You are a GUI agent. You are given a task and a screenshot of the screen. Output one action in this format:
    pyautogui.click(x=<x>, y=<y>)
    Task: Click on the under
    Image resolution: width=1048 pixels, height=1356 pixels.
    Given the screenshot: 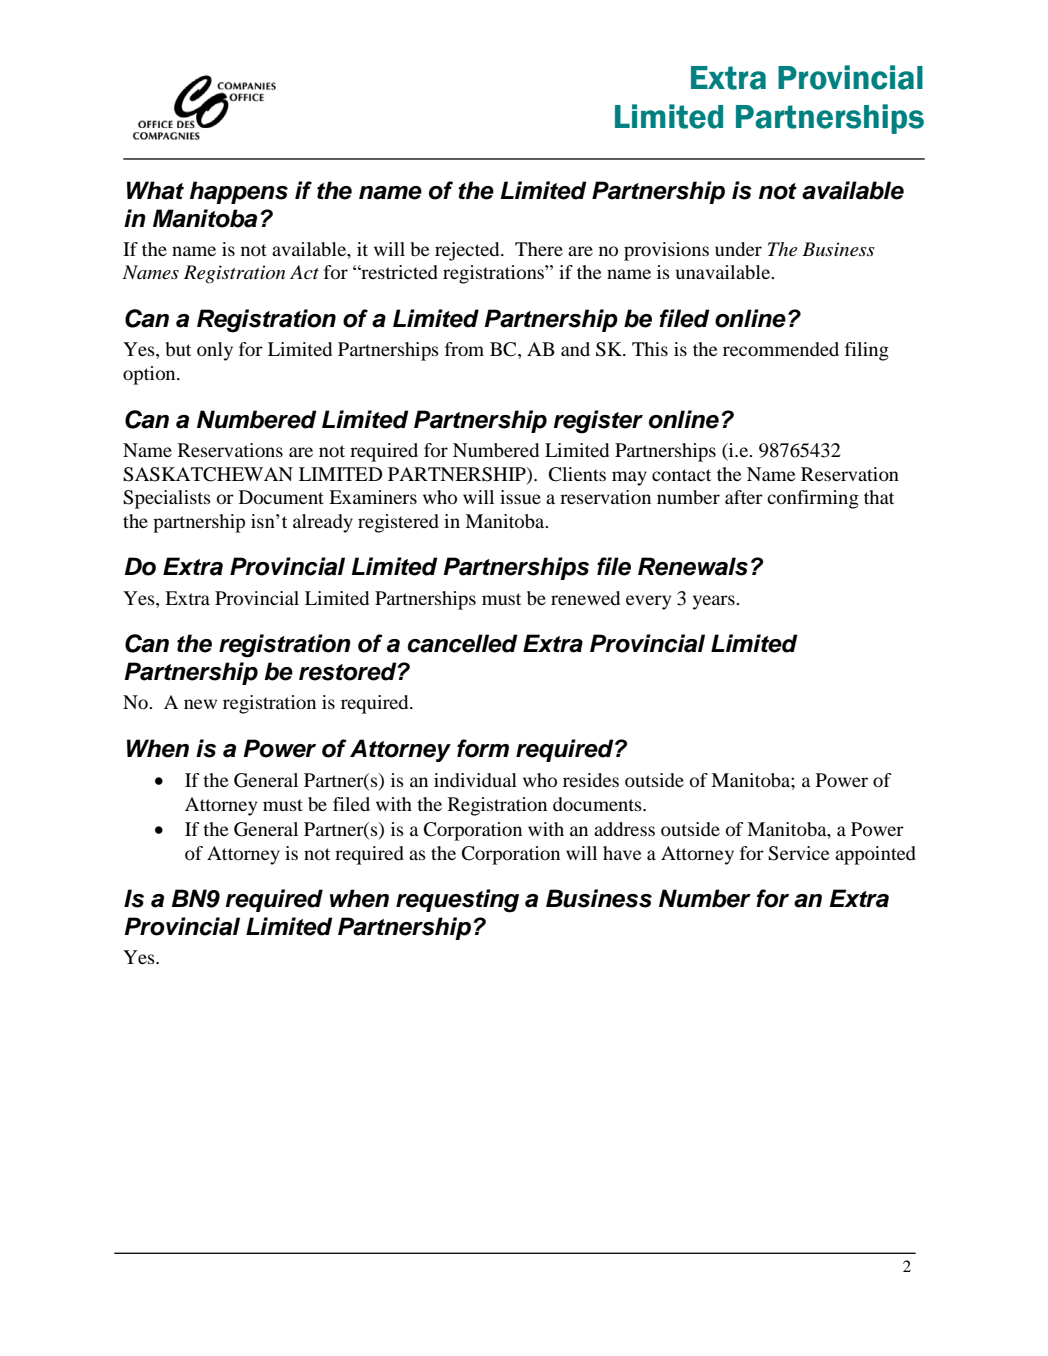 What is the action you would take?
    pyautogui.click(x=738, y=249)
